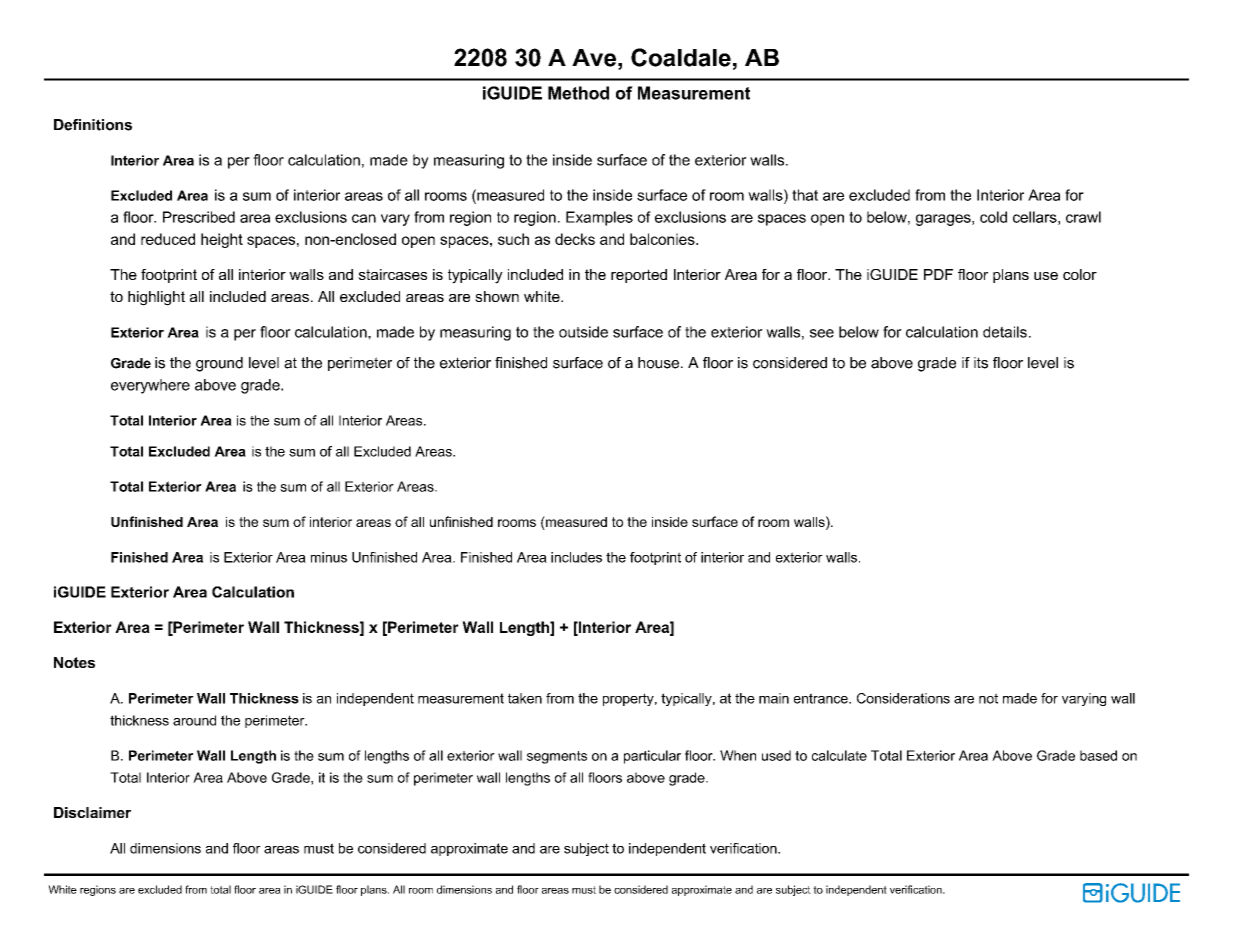  What do you see at coordinates (578, 93) in the image?
I see `Method` at bounding box center [578, 93].
